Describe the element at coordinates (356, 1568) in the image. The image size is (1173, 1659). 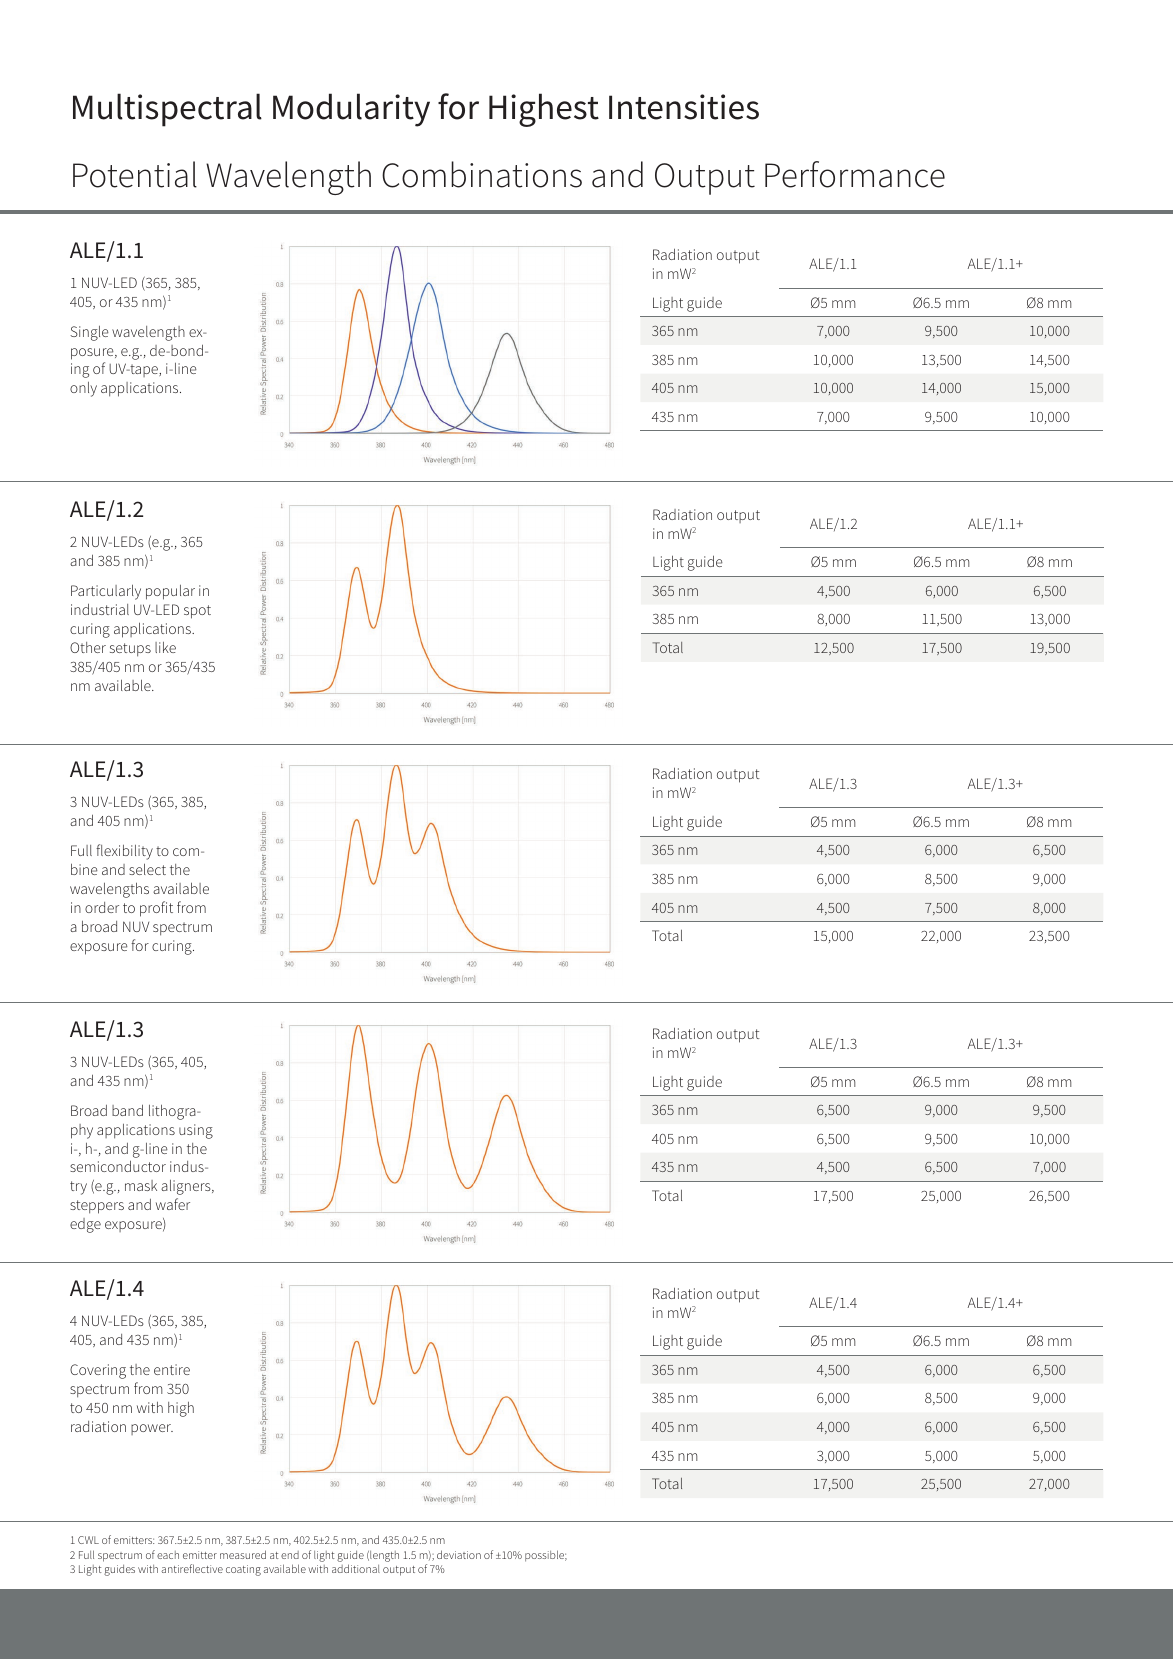
I see `additional` at that location.
